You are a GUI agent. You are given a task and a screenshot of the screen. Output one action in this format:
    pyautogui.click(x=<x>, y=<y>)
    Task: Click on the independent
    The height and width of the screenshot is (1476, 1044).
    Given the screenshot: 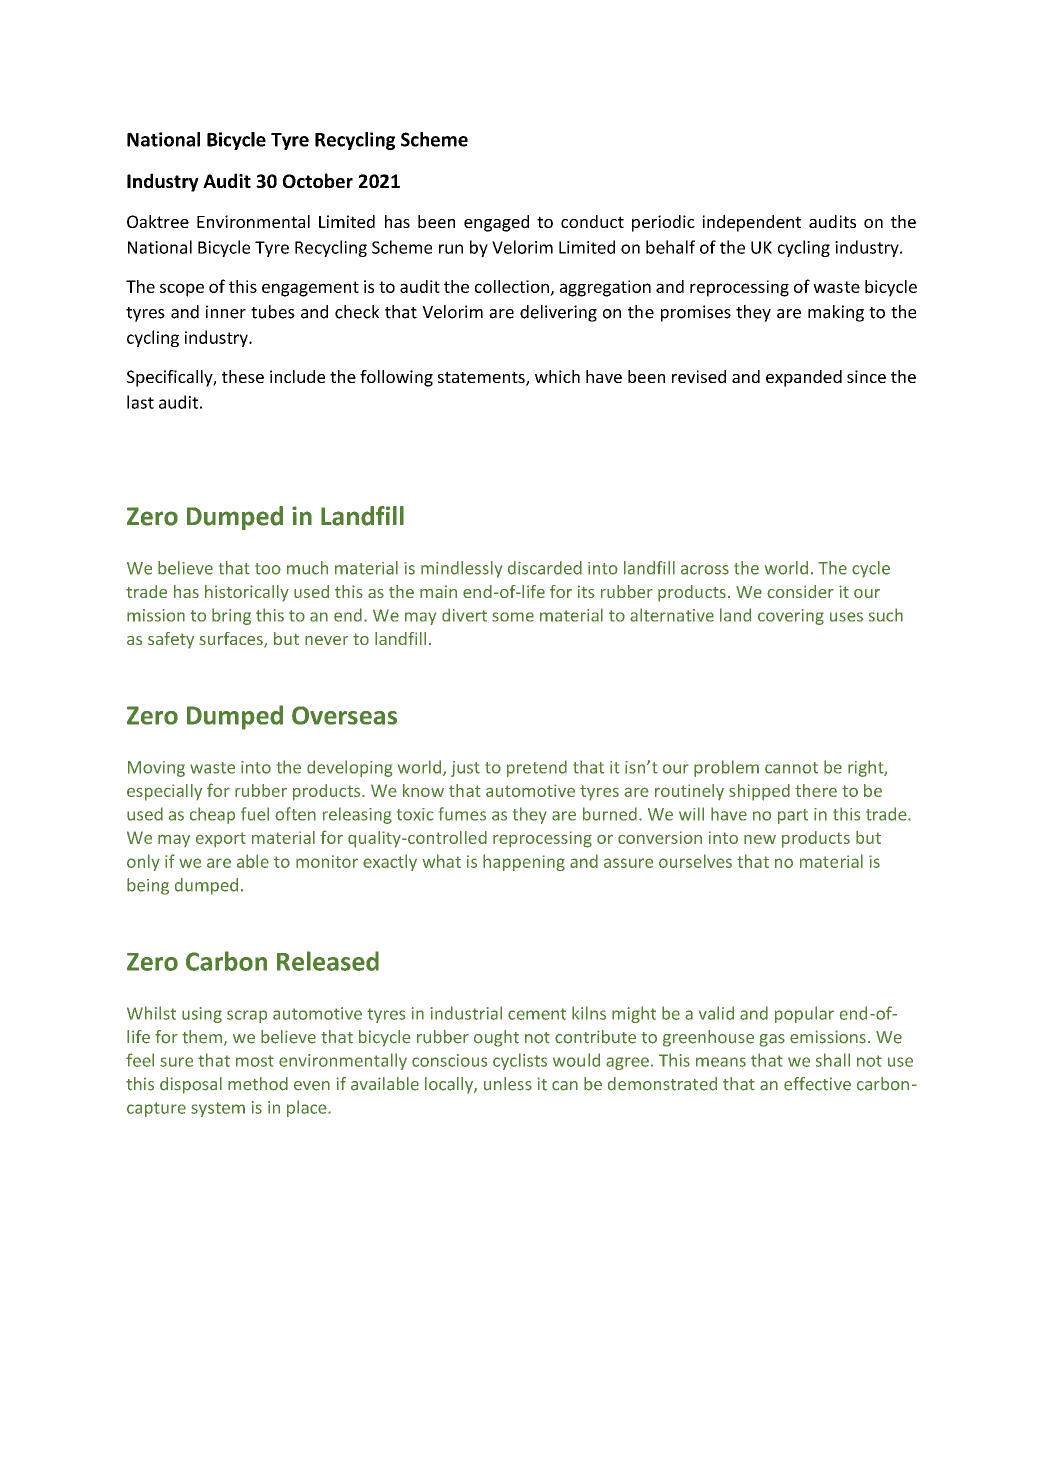 What is the action you would take?
    pyautogui.click(x=752, y=223)
